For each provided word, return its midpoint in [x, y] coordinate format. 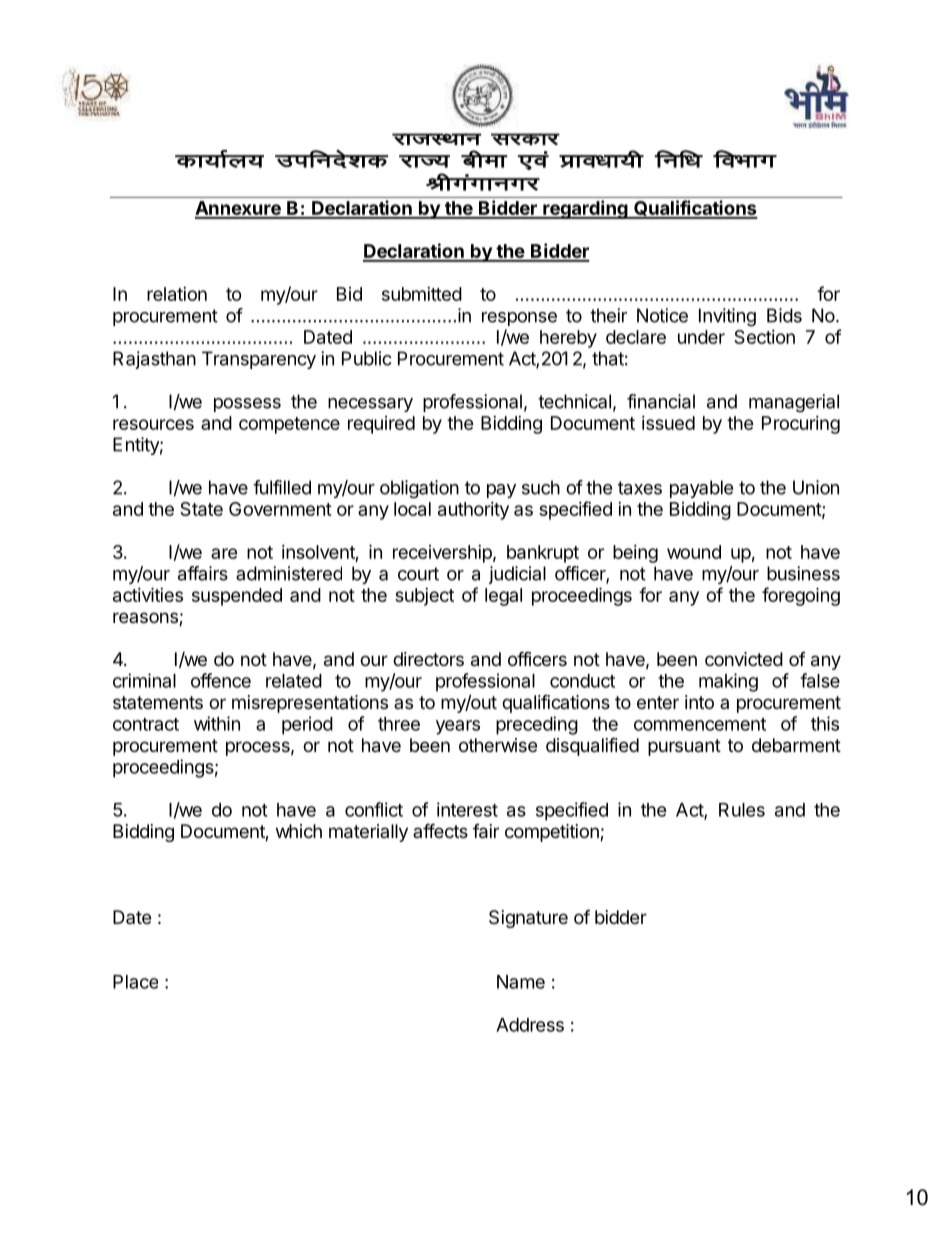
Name [521, 982]
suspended [237, 597]
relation [177, 294]
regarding [585, 209]
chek [484, 159]
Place [135, 982]
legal [503, 597]
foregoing [801, 596]
